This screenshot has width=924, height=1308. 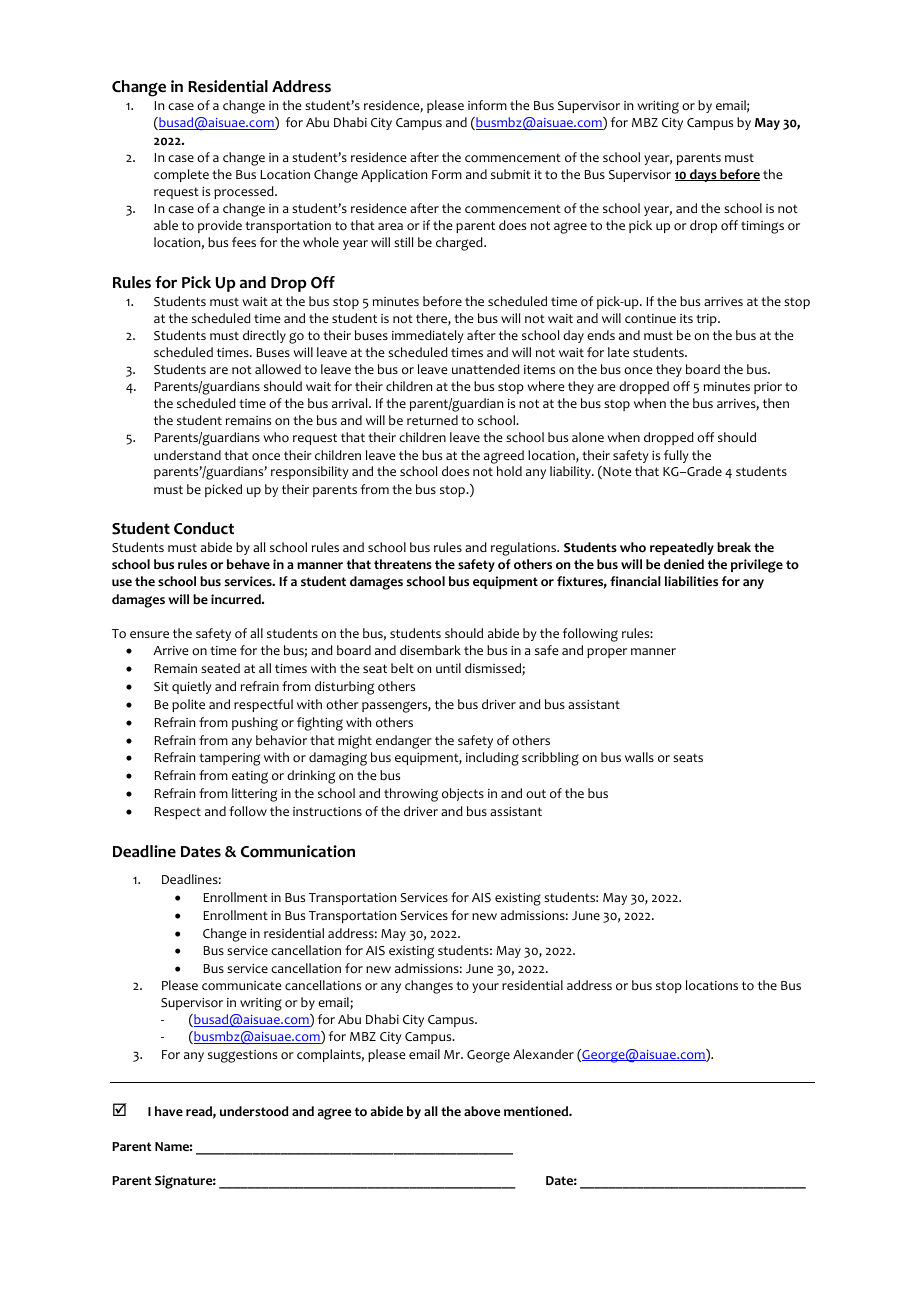 What do you see at coordinates (639, 757) in the screenshot?
I see `walls` at bounding box center [639, 757].
